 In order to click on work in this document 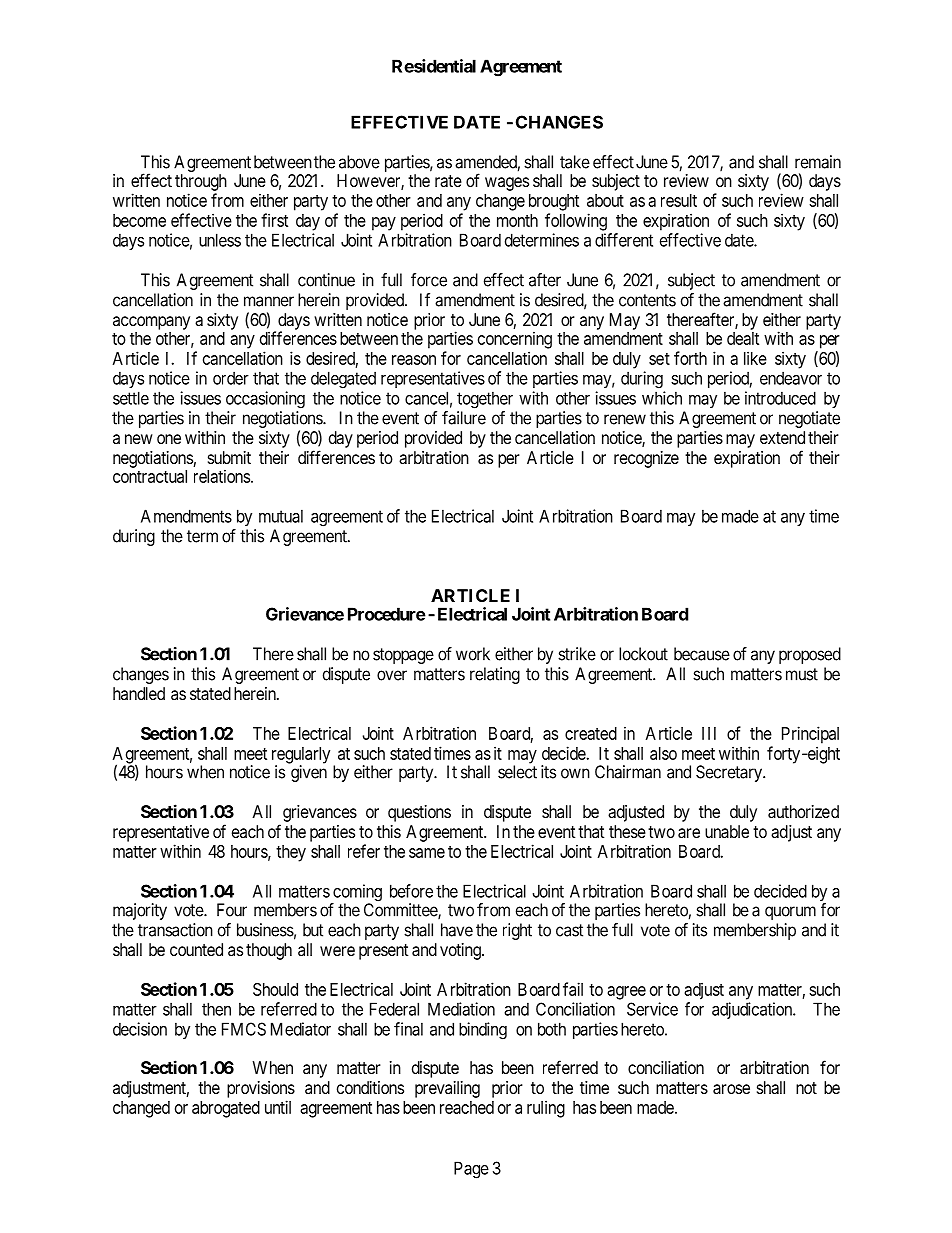, I will do `click(473, 654)`.
